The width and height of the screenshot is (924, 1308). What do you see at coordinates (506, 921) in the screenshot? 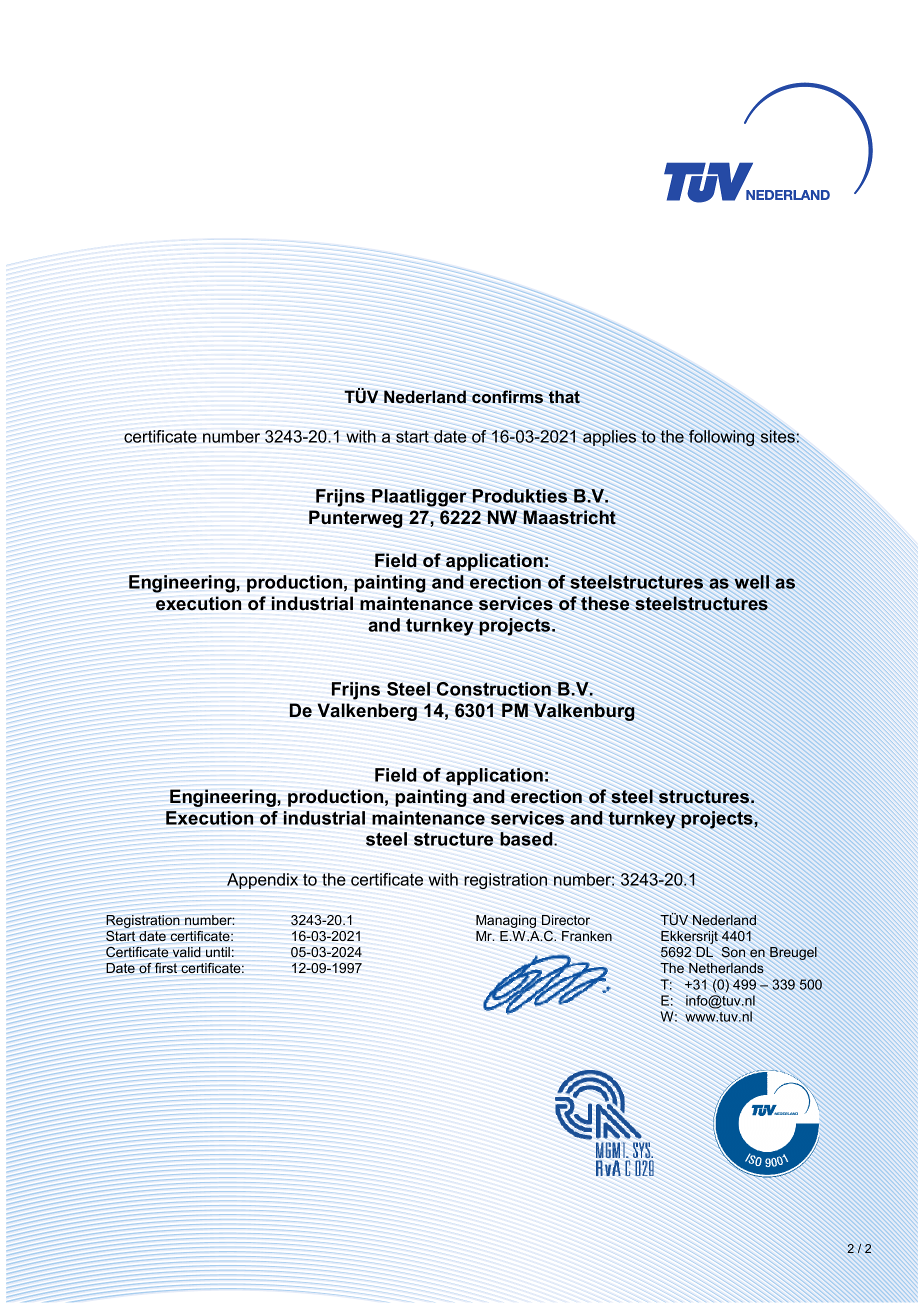
I see `Managing` at bounding box center [506, 921].
